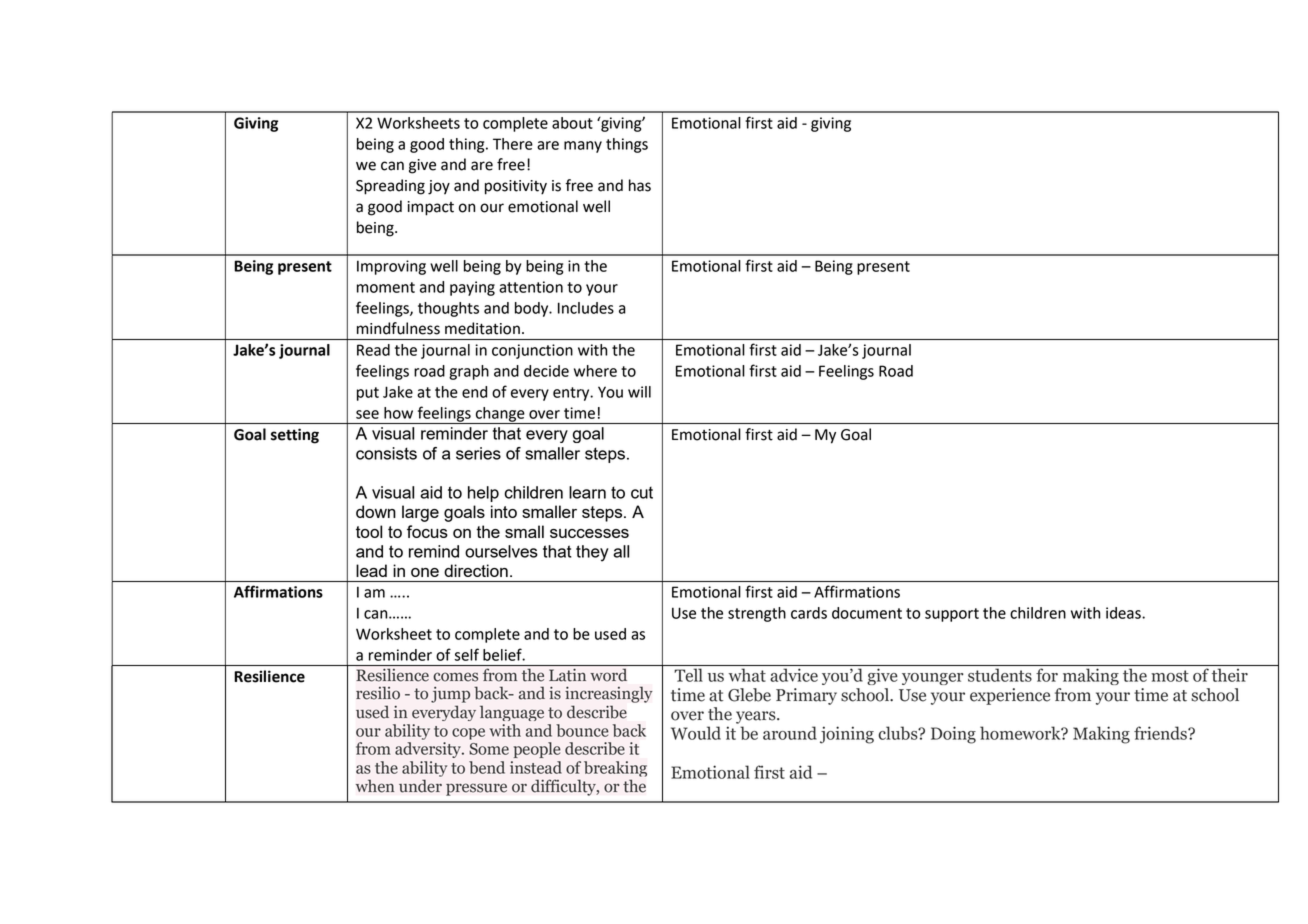  Describe the element at coordinates (513, 144) in the screenshot. I see `There` at that location.
